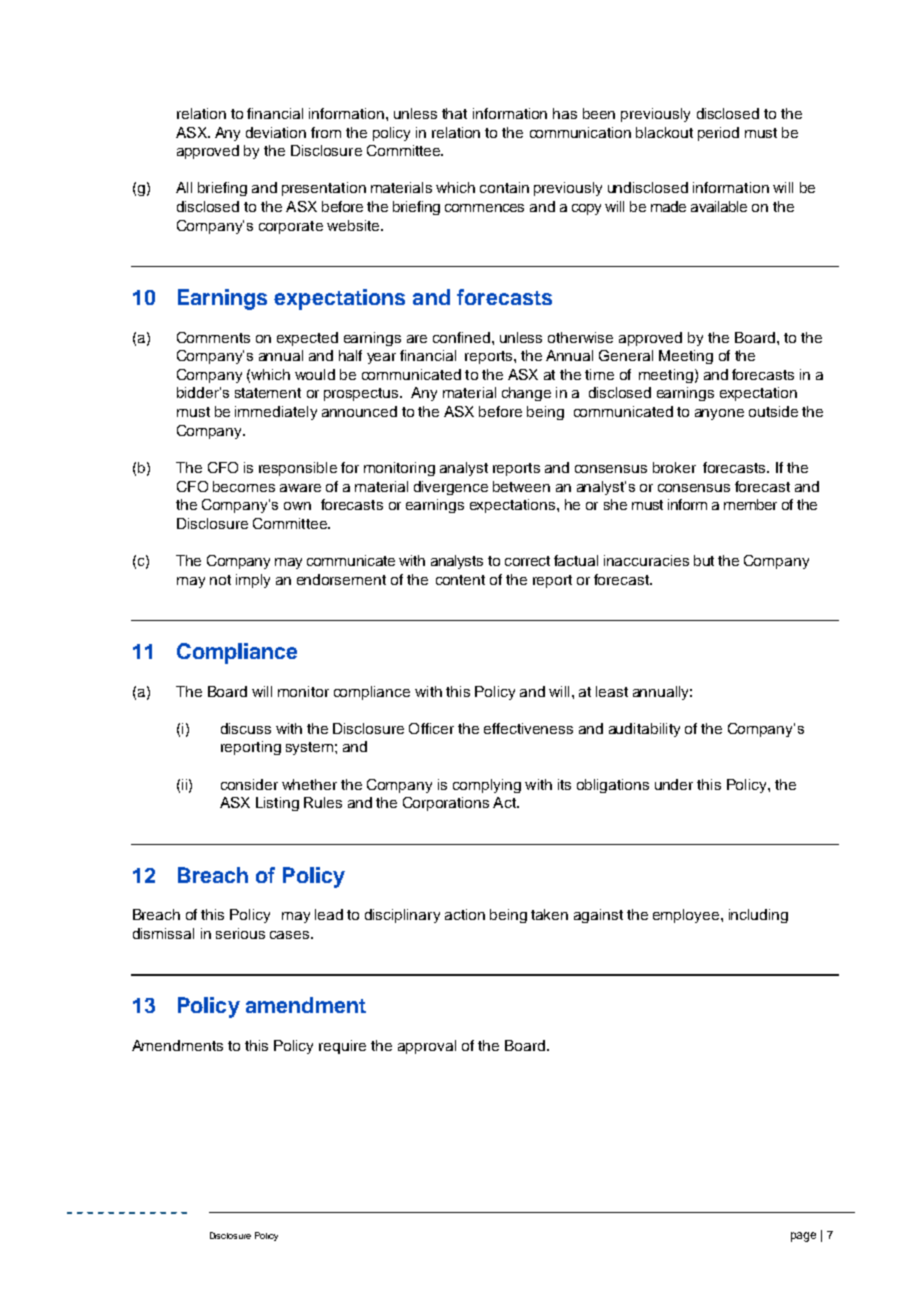 The height and width of the page is (1308, 924). Describe the element at coordinates (276, 132) in the page. I see `deviation` at that location.
